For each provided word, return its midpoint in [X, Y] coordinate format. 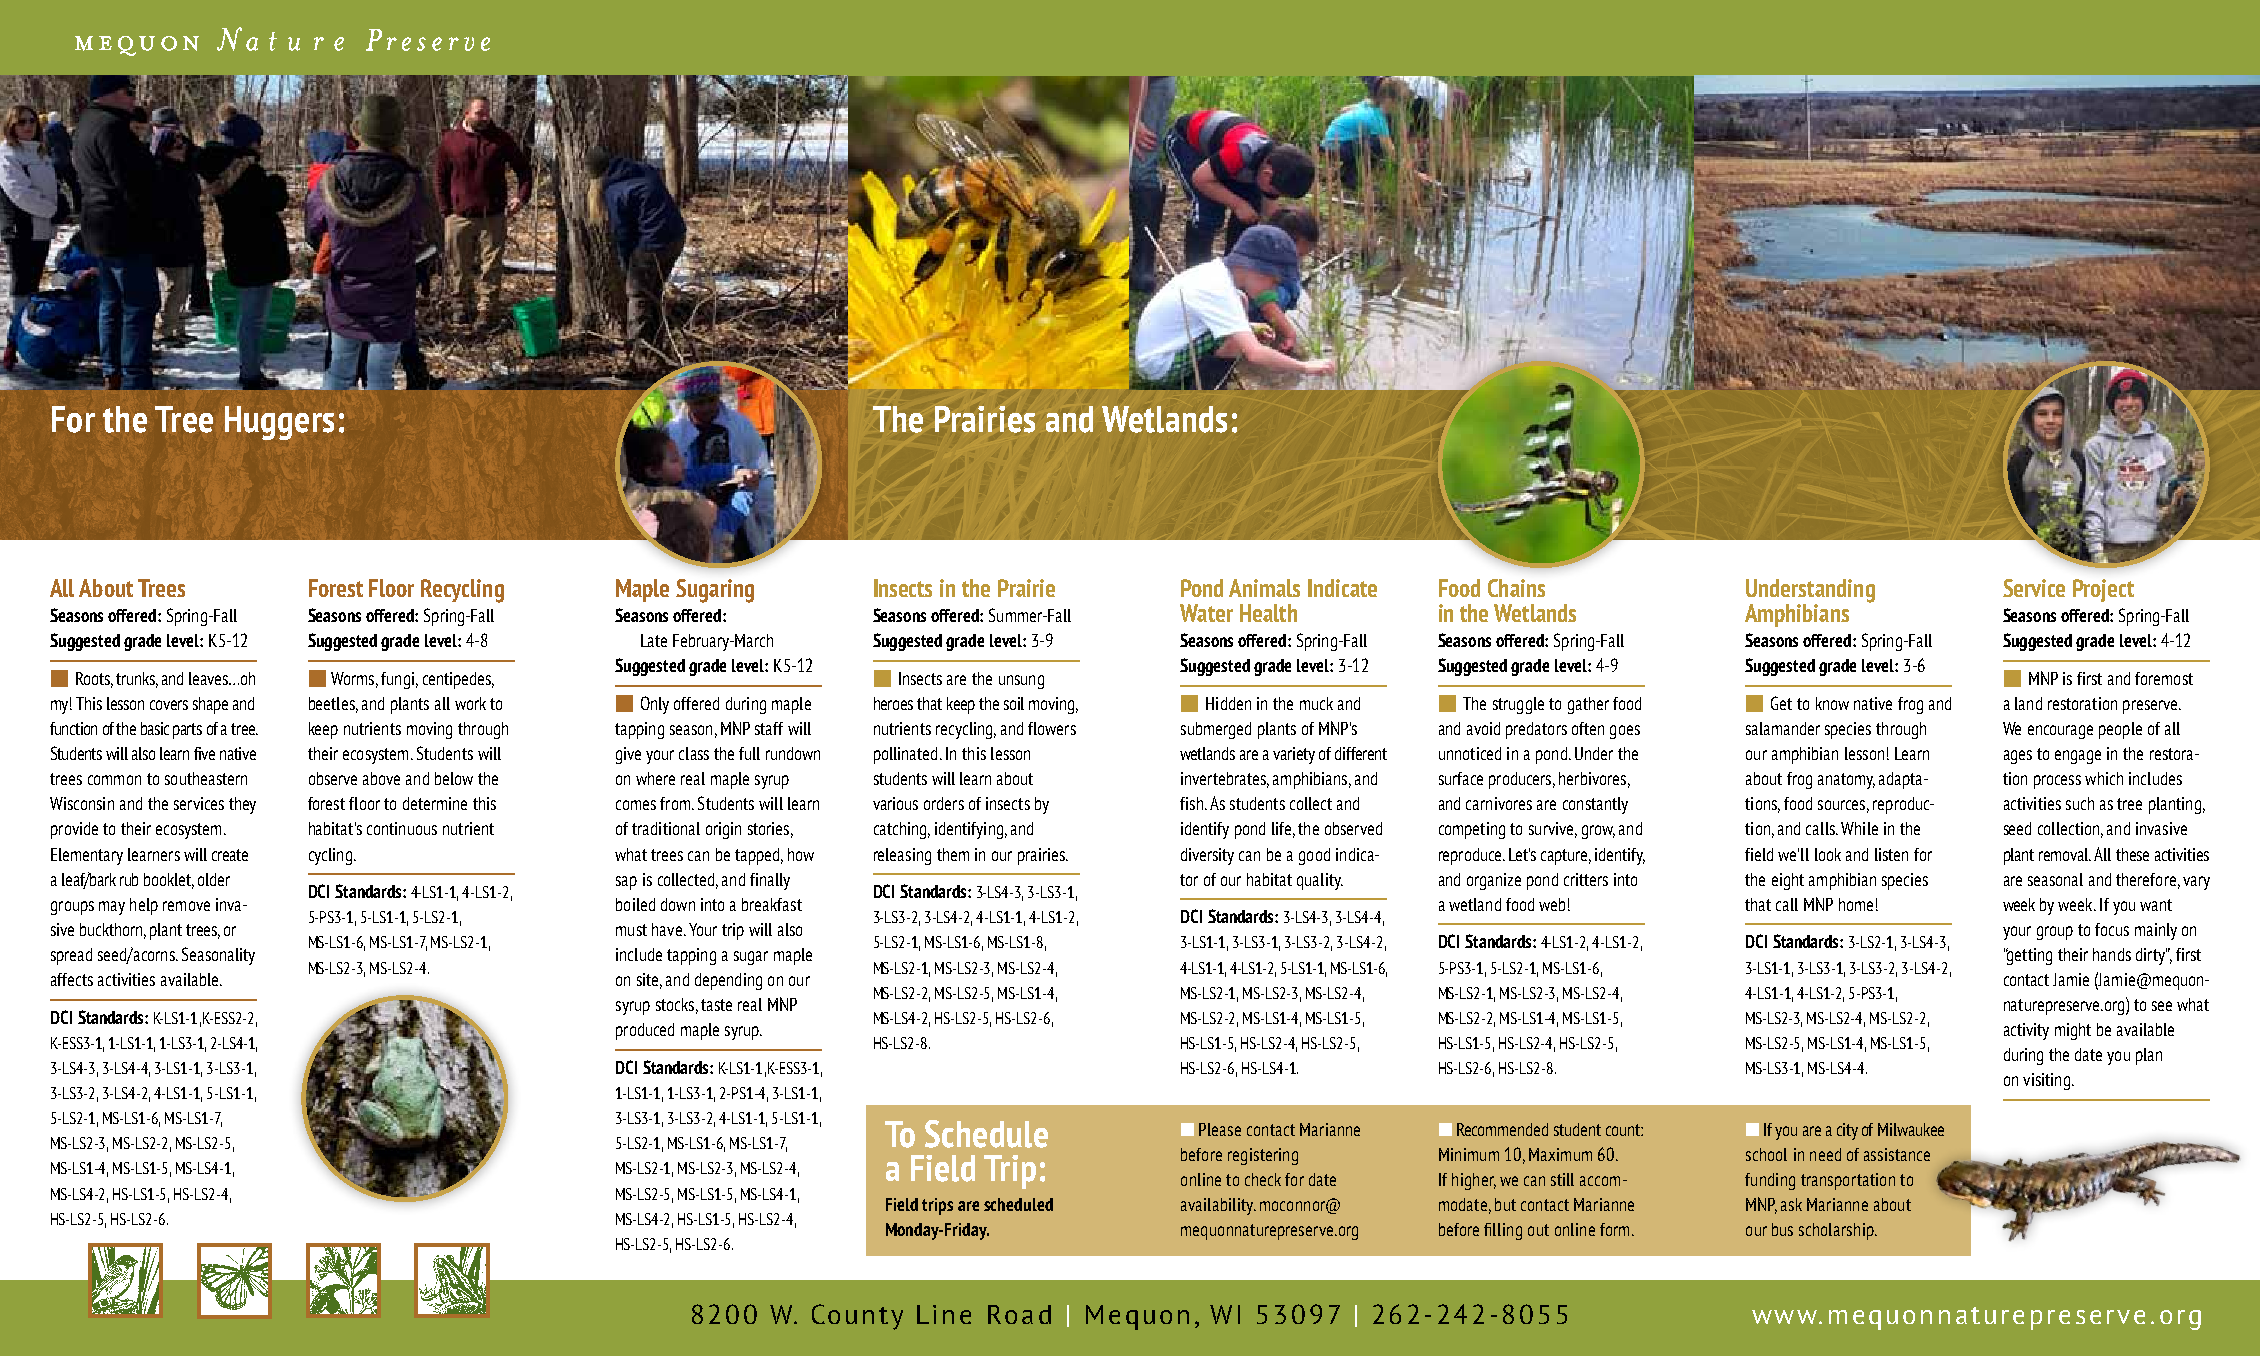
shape [210, 705]
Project [2103, 590]
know [1832, 703]
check [1263, 1179]
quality [1320, 881]
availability [1218, 1206]
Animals [1264, 588]
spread [71, 956]
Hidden [1228, 703]
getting [2029, 956]
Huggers [279, 423]
